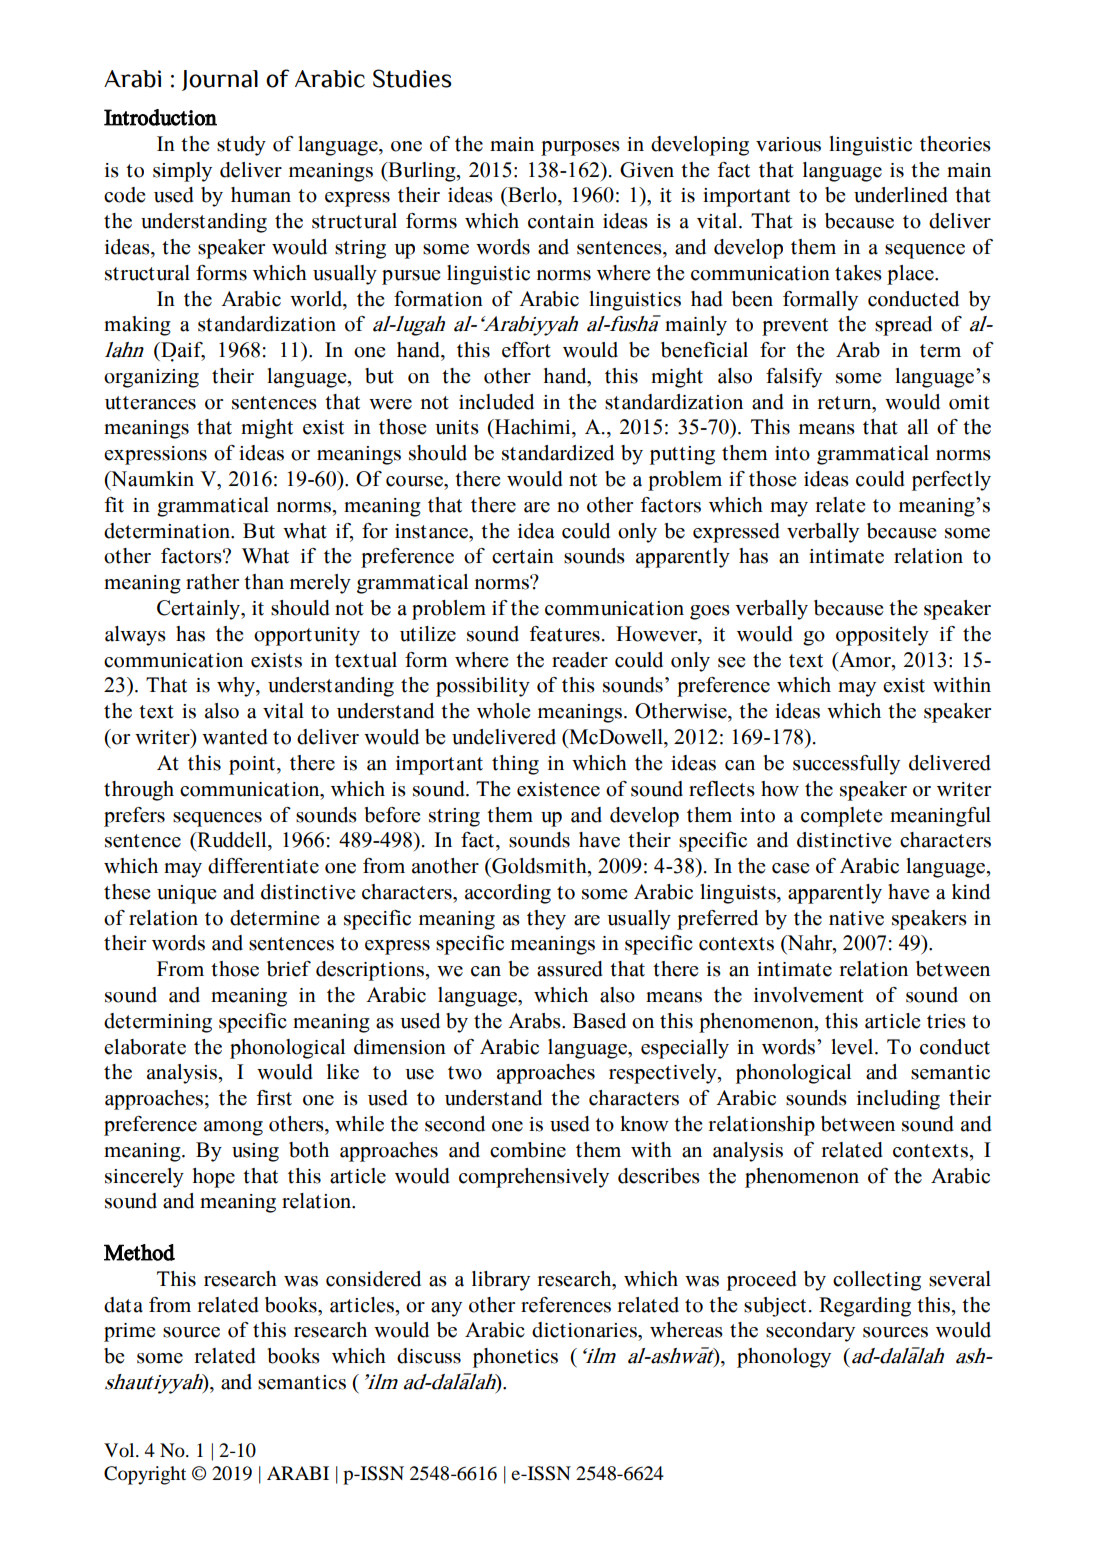  Describe the element at coordinates (515, 1358) in the screenshot. I see `phonetics` at that location.
